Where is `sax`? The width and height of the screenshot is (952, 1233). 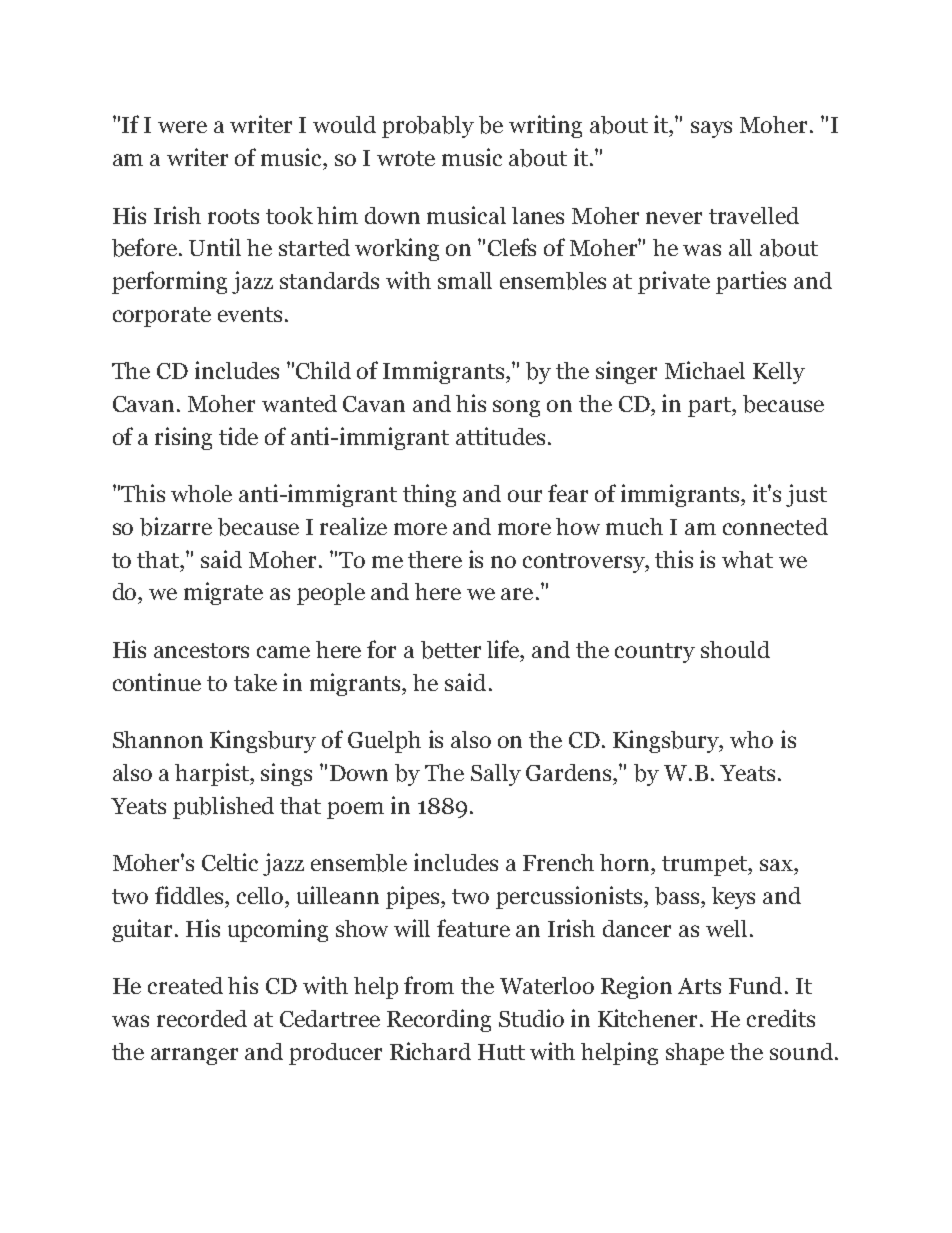
sax is located at coordinates (777, 865).
